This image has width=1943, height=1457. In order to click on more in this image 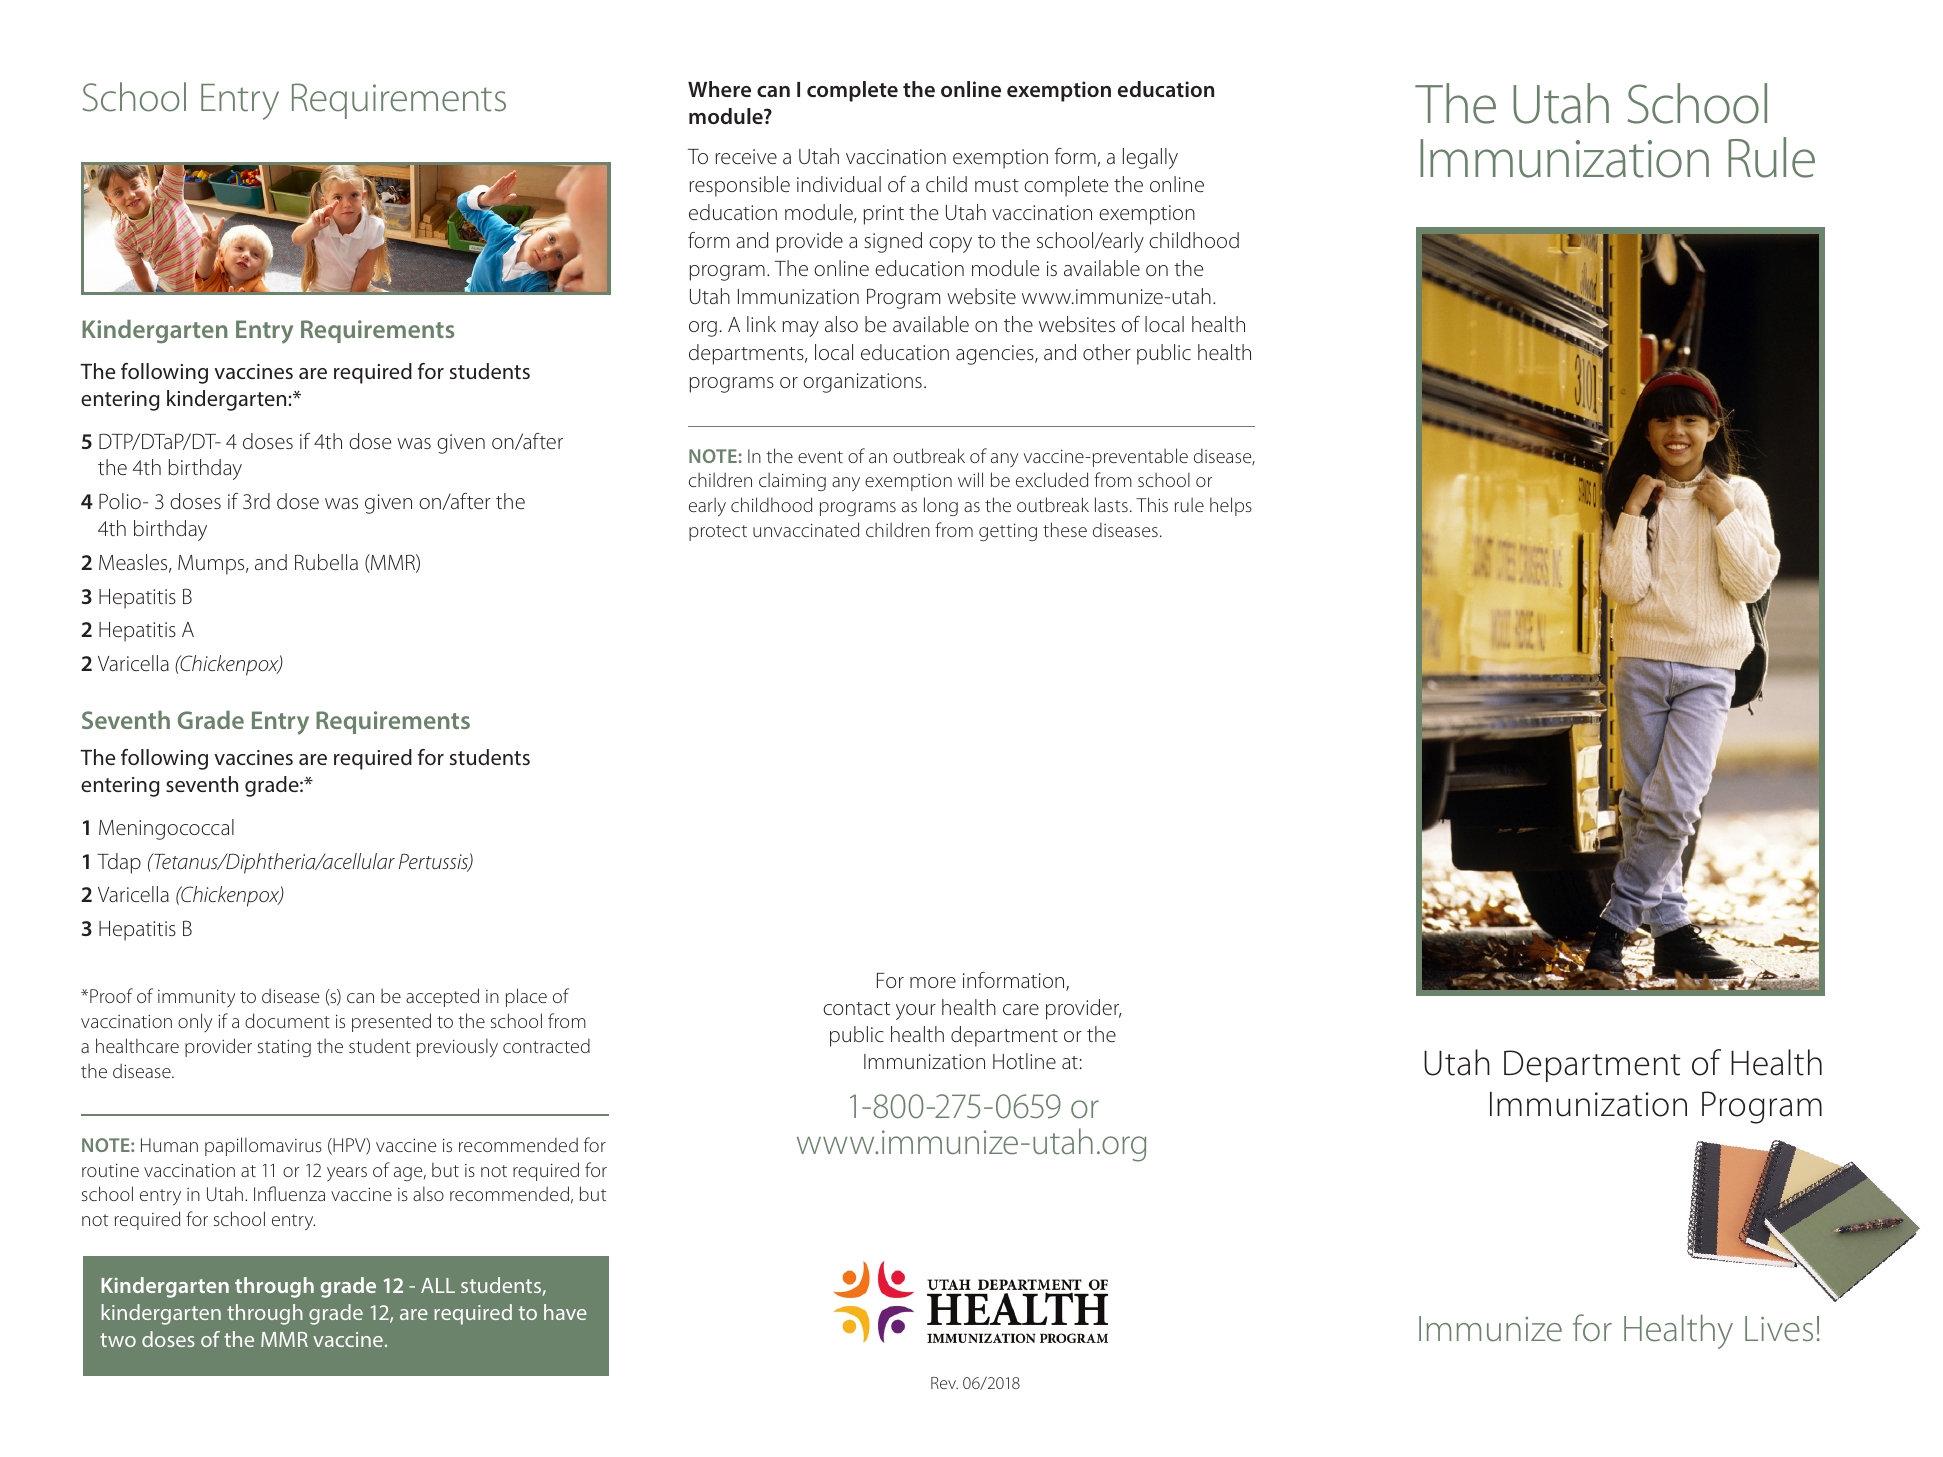, I will do `click(933, 982)`.
